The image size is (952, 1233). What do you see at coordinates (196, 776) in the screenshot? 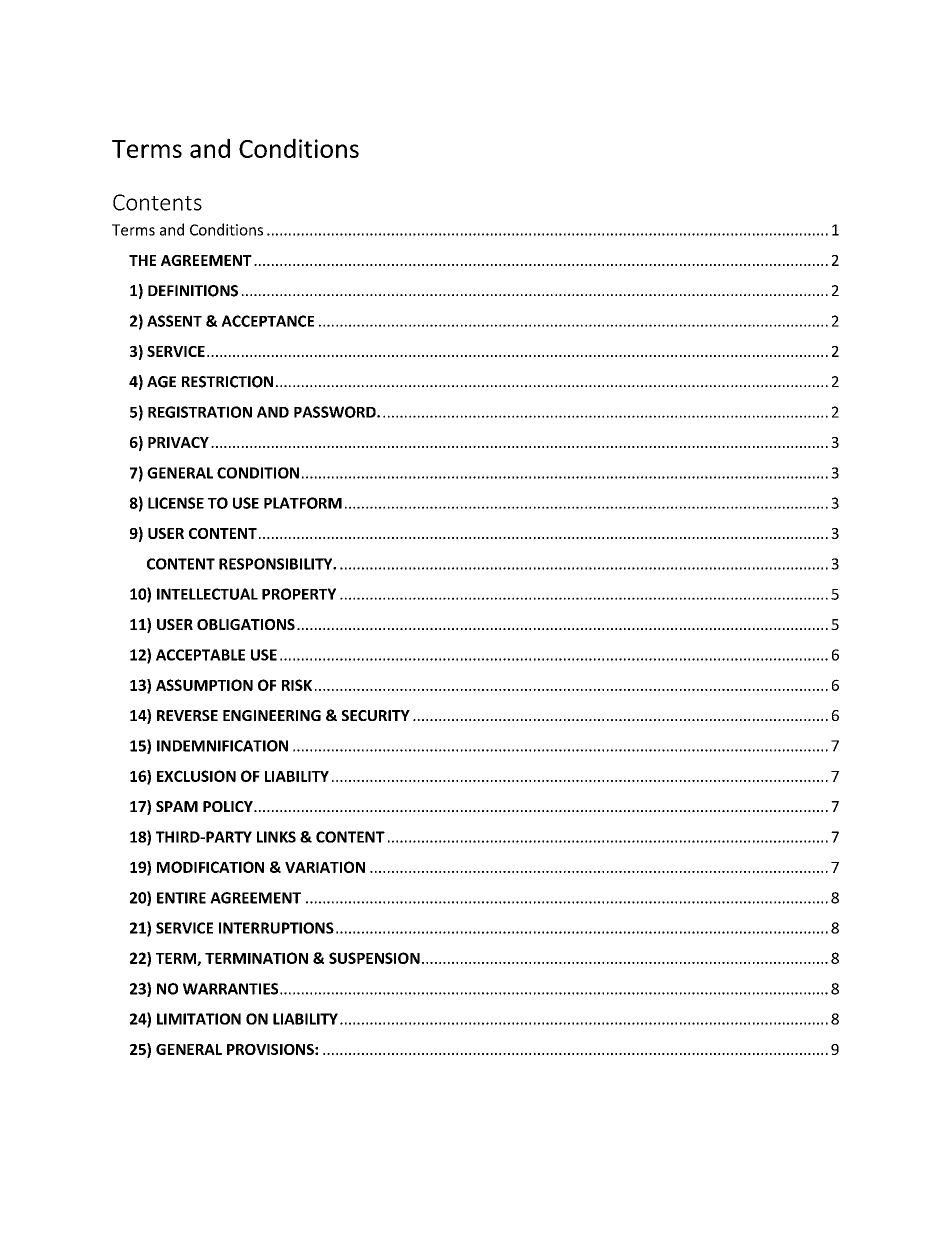
I see `EXCLUSION` at bounding box center [196, 776].
